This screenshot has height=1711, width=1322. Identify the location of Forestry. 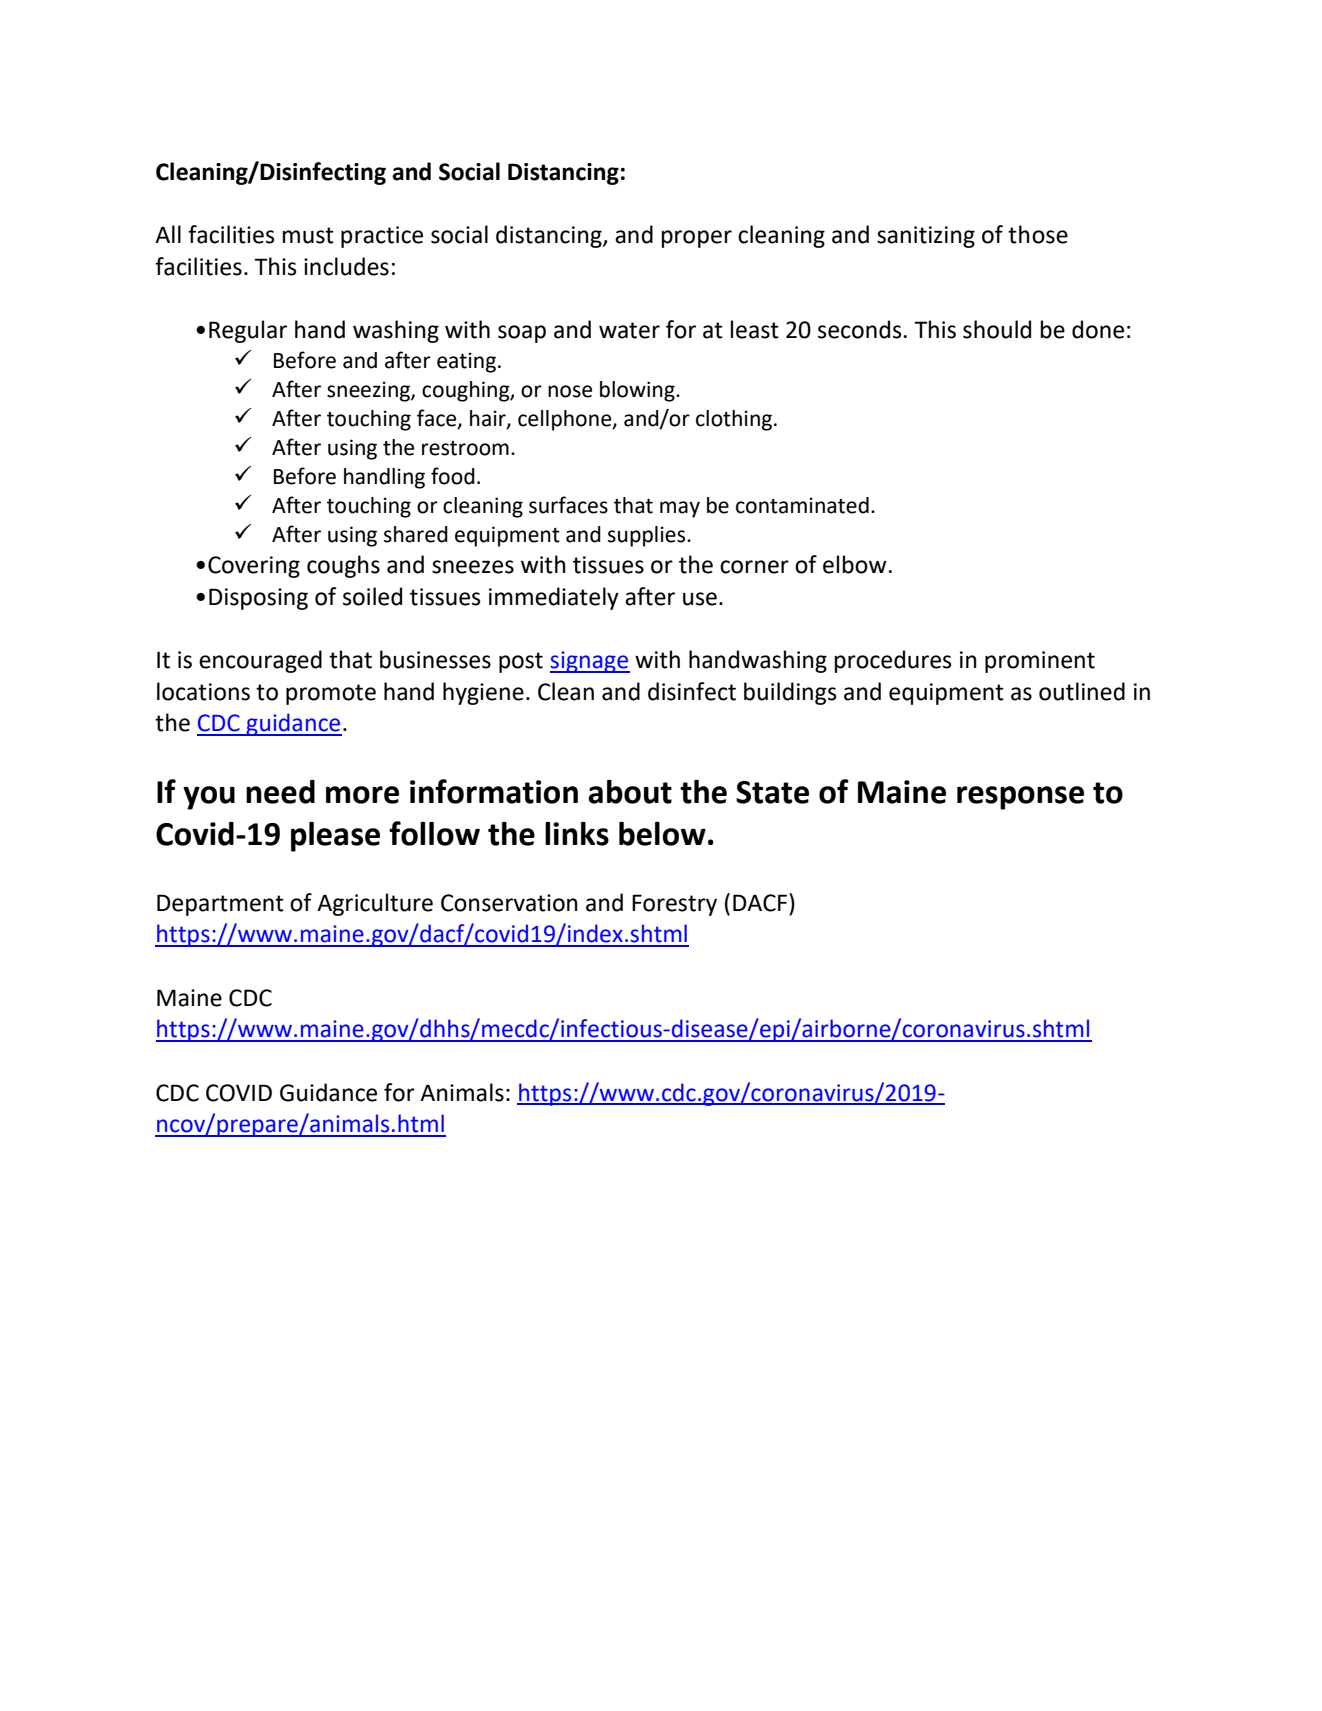
(674, 905).
